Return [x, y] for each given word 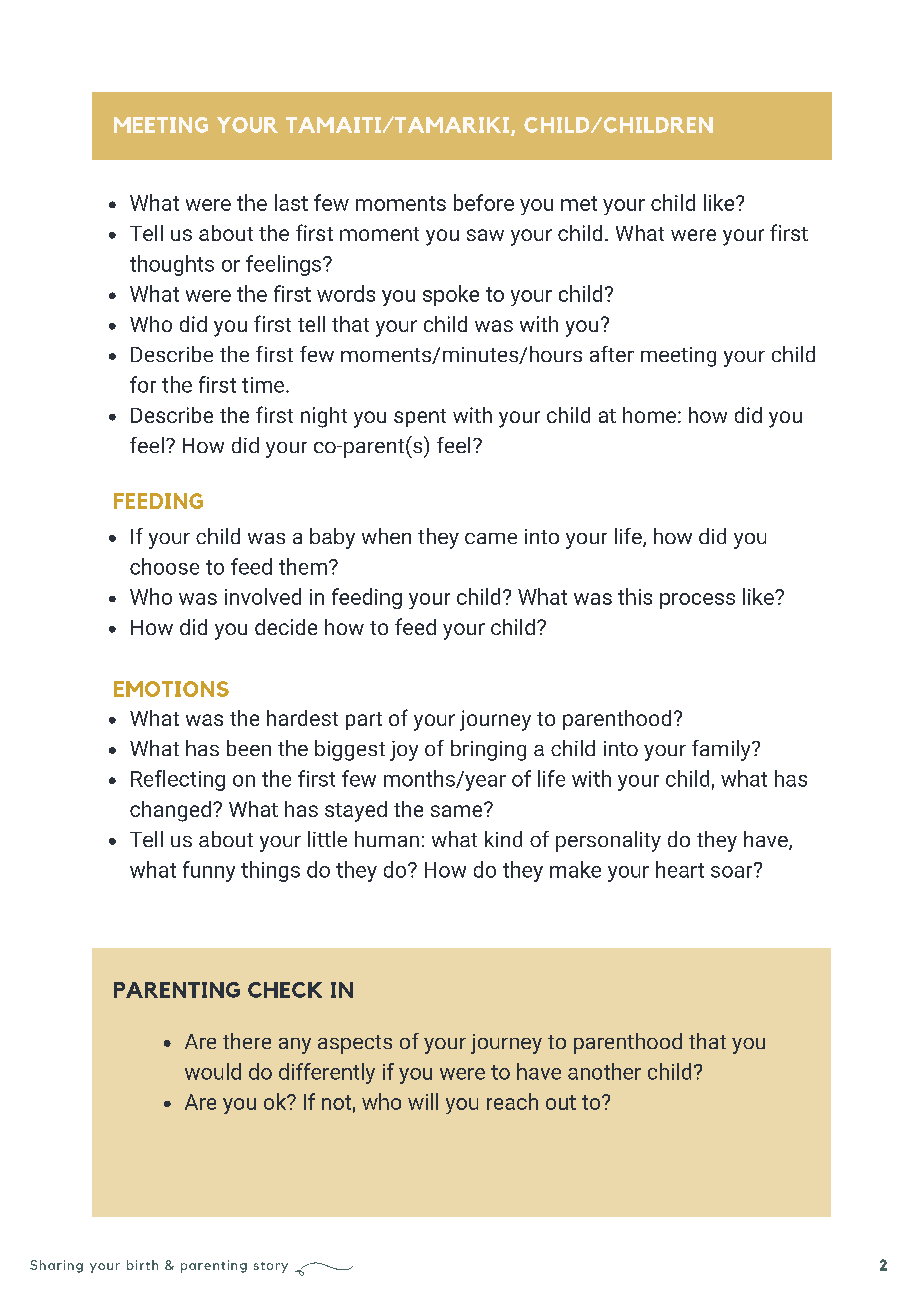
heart [680, 869]
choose [164, 566]
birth [142, 1265]
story [271, 1267]
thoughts [172, 265]
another [604, 1071]
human [387, 839]
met [579, 203]
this [635, 596]
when [386, 536]
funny [209, 871]
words [346, 293]
